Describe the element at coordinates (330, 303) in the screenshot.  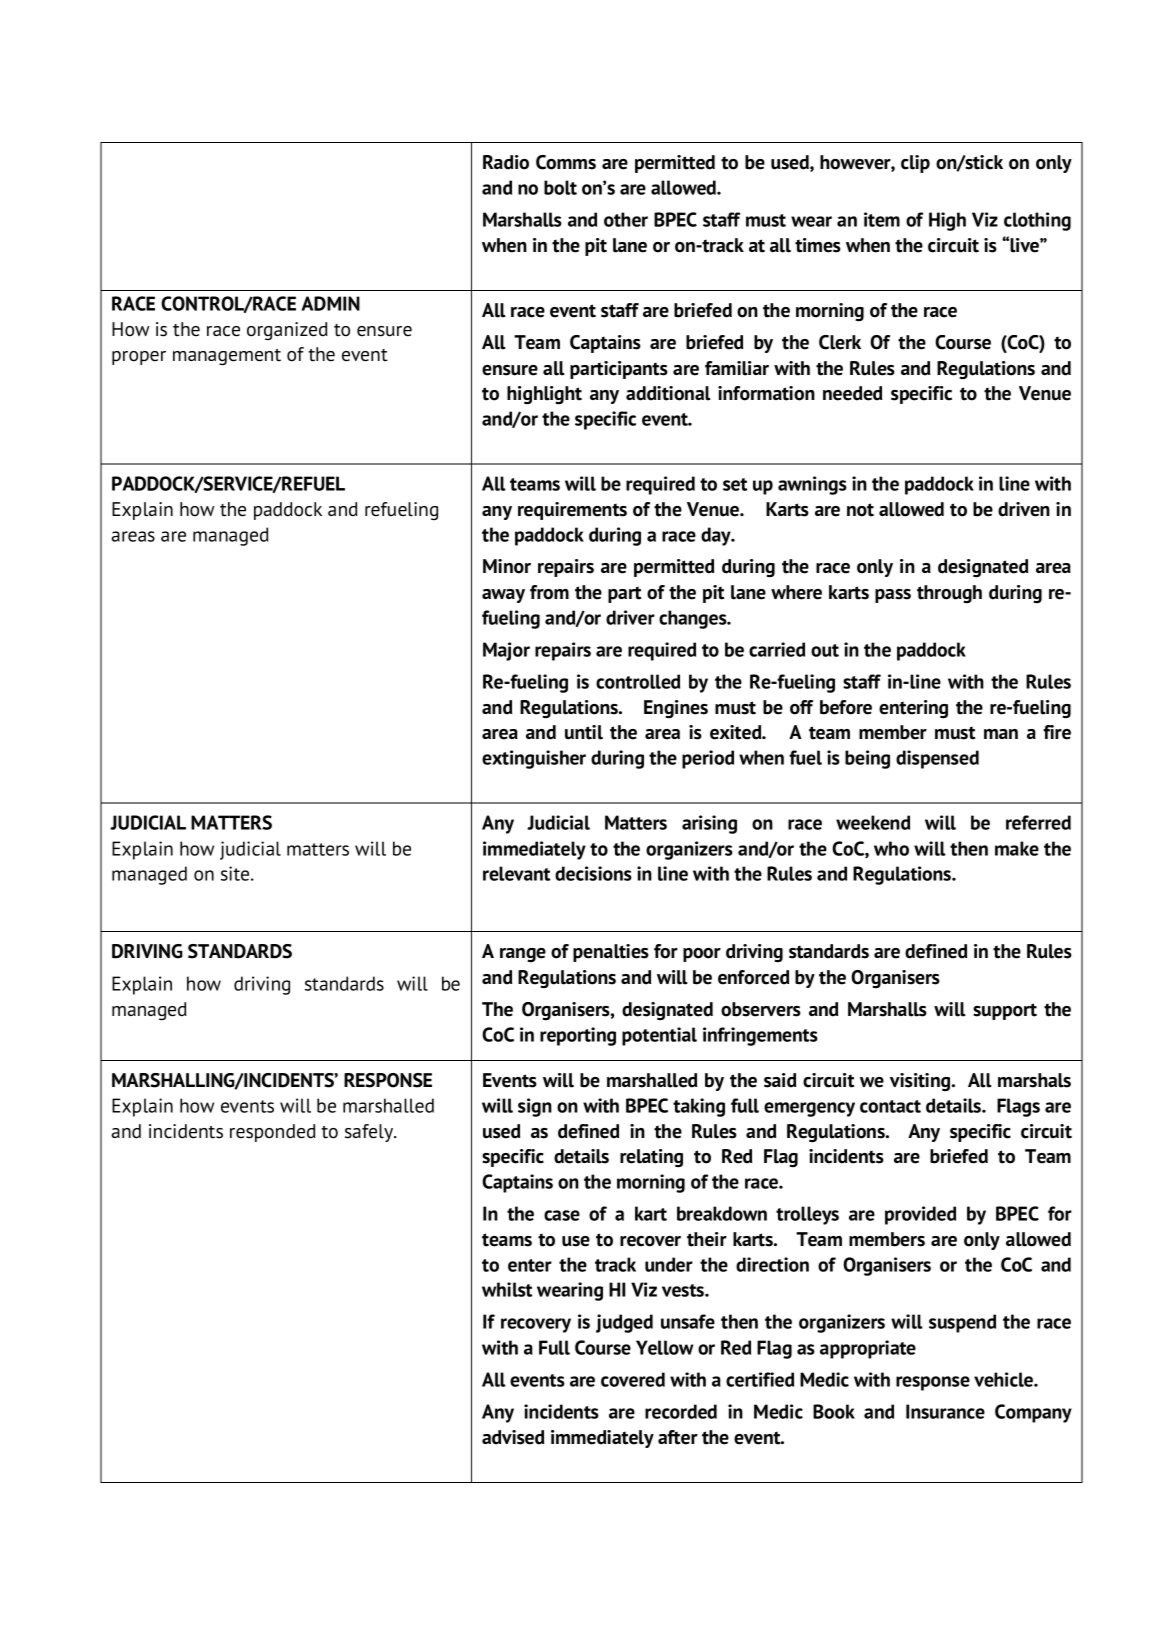
I see `ADMIN` at that location.
